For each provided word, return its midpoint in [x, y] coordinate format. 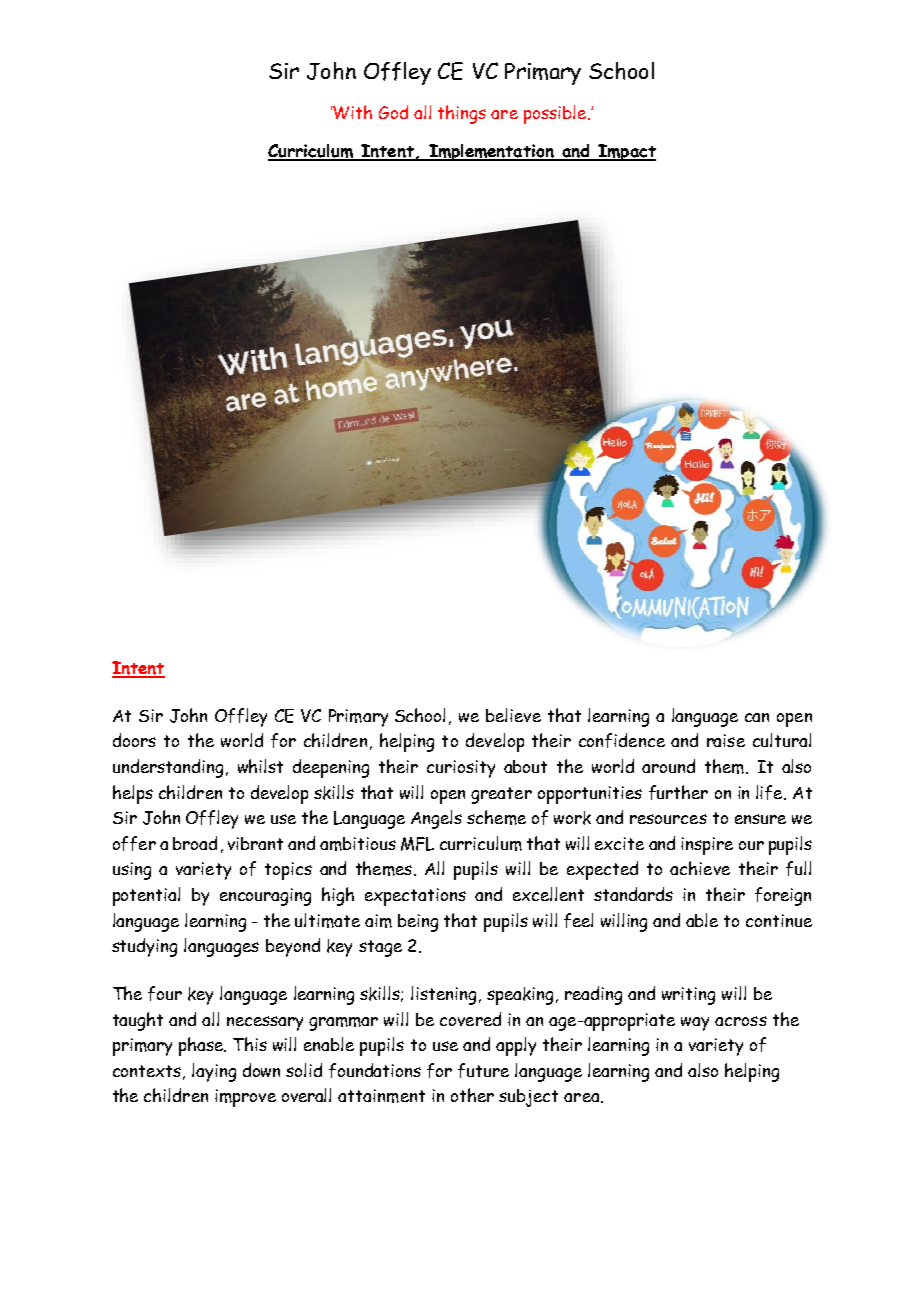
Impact [626, 152]
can [757, 717]
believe [513, 715]
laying [214, 1072]
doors [134, 740]
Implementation [491, 152]
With [352, 112]
